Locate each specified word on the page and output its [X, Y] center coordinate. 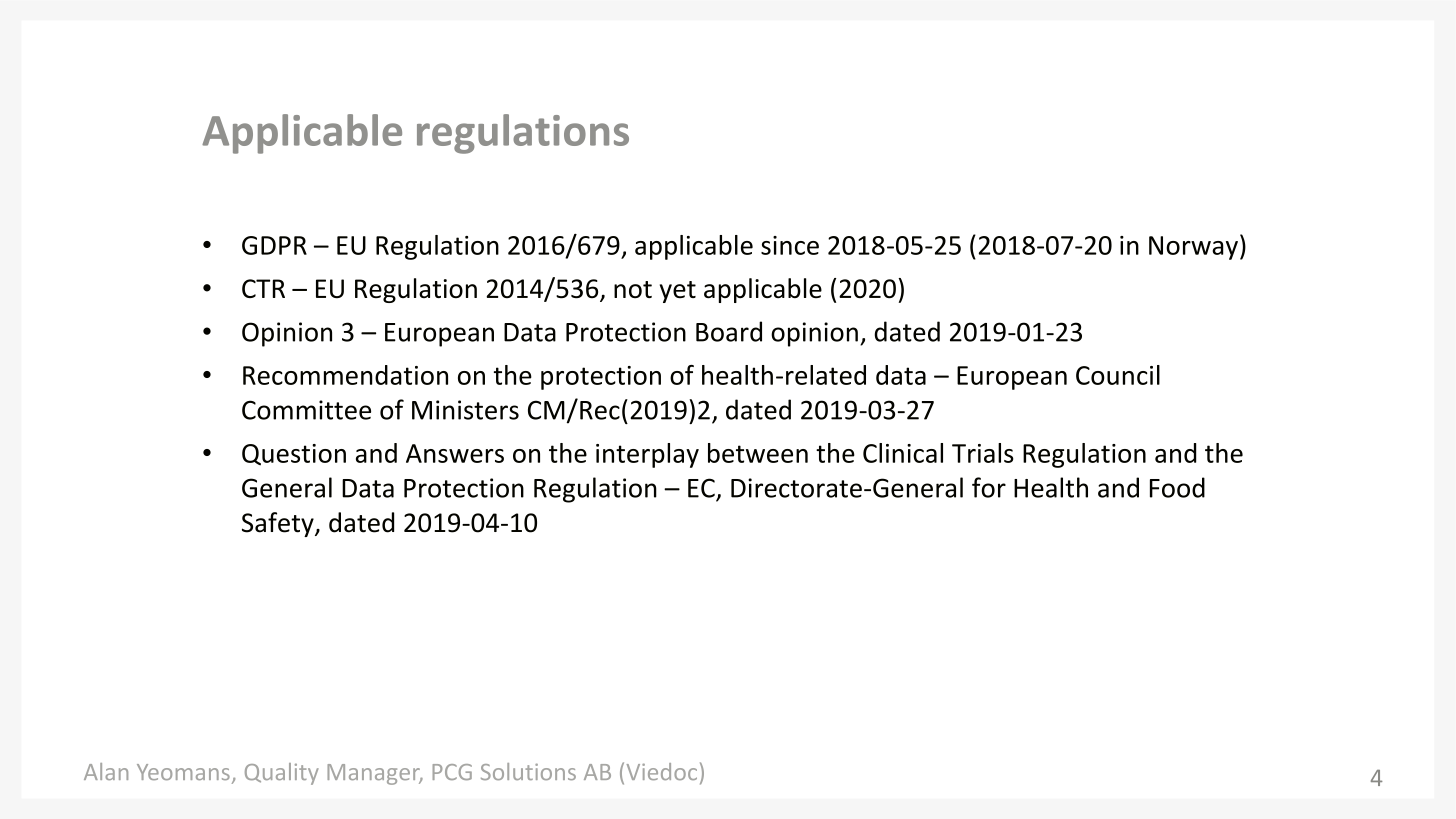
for [989, 487]
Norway [1193, 248]
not [633, 289]
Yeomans [183, 772]
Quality [282, 774]
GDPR [274, 245]
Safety [279, 524]
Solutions [528, 771]
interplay [647, 455]
